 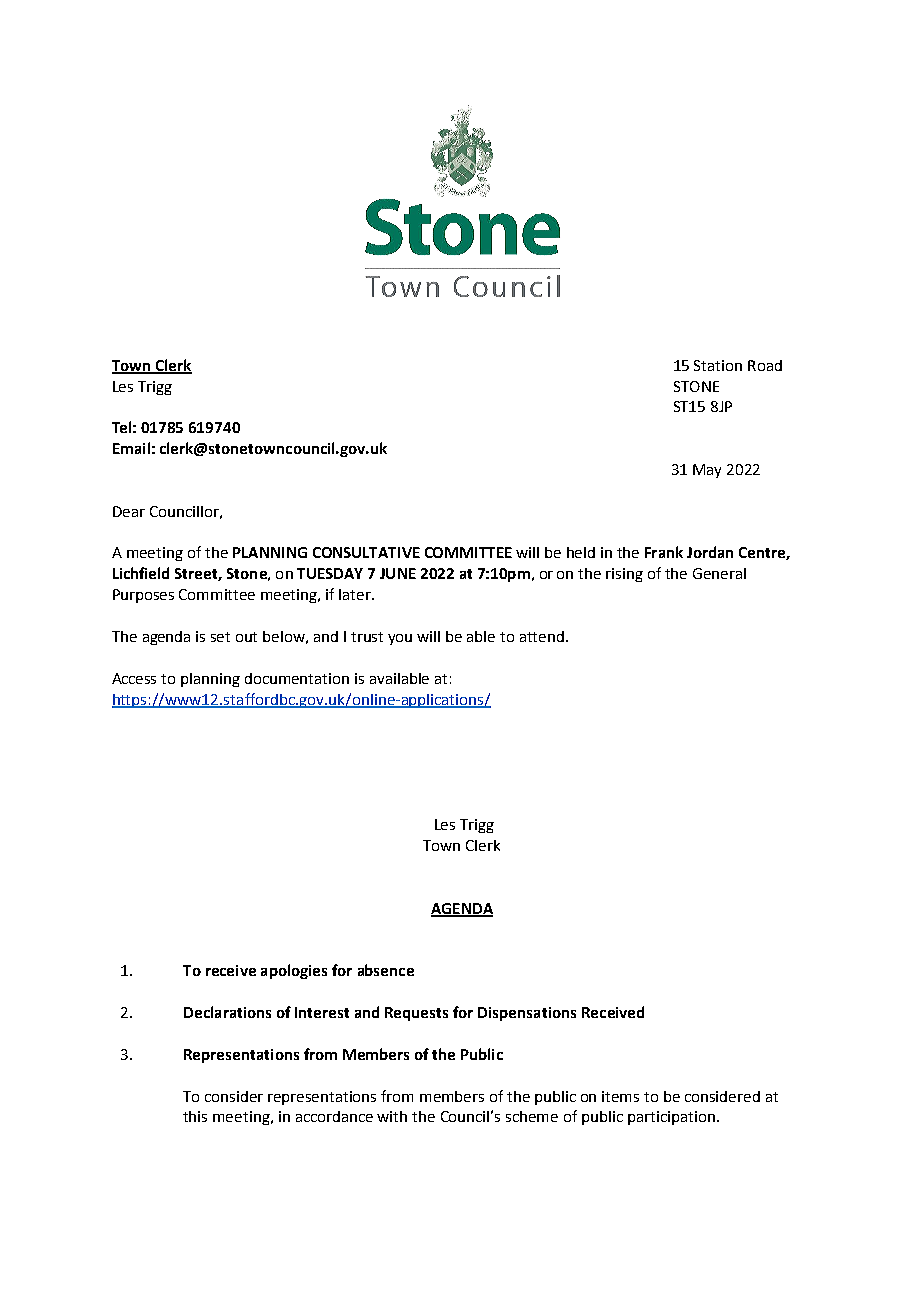 What do you see at coordinates (195, 1116) in the page?
I see `this` at bounding box center [195, 1116].
